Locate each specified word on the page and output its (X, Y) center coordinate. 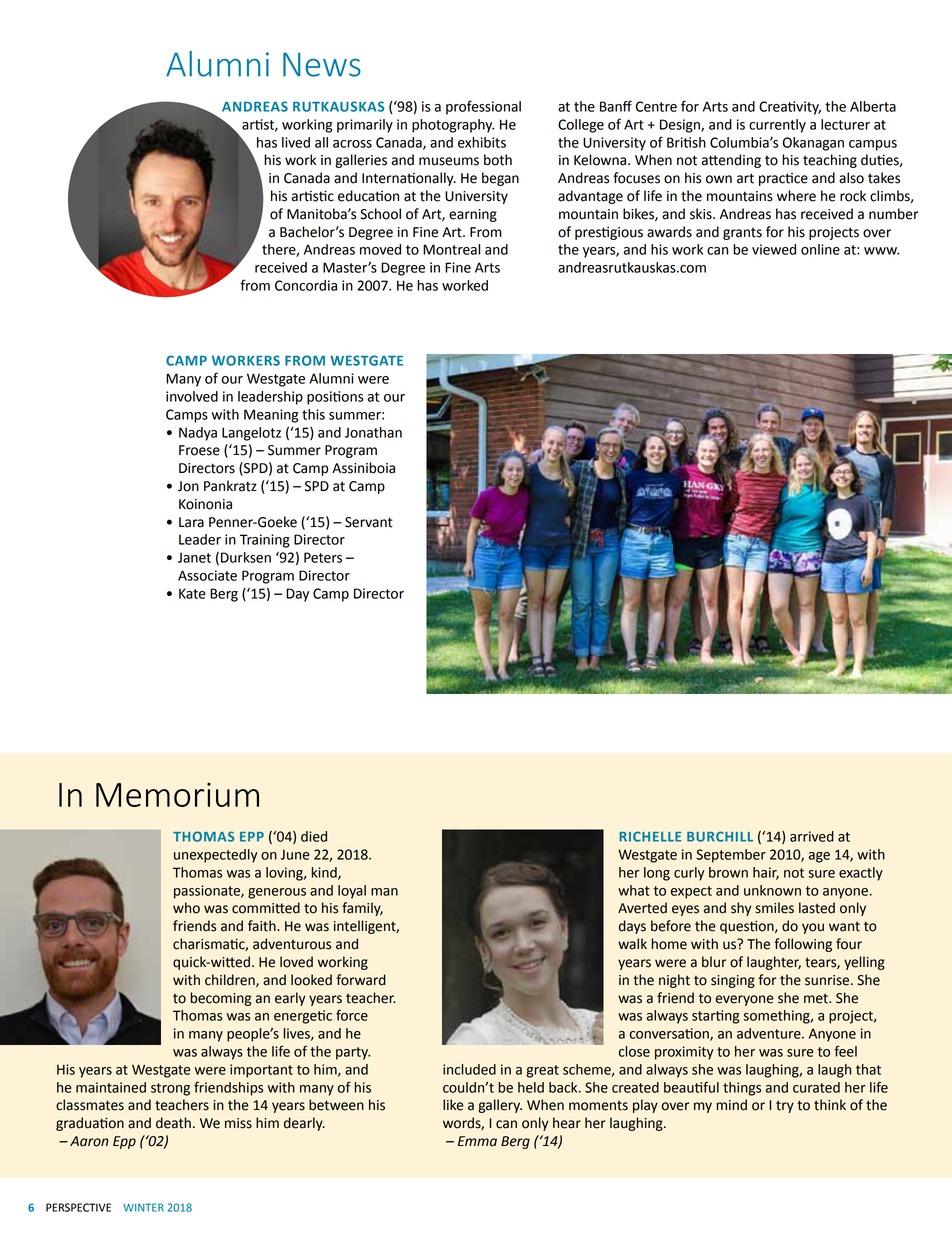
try (785, 1107)
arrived (812, 836)
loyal (352, 892)
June (295, 855)
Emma (477, 1141)
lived (296, 142)
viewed (774, 249)
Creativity (790, 108)
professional (483, 107)
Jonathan (373, 432)
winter (143, 1207)
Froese (199, 450)
